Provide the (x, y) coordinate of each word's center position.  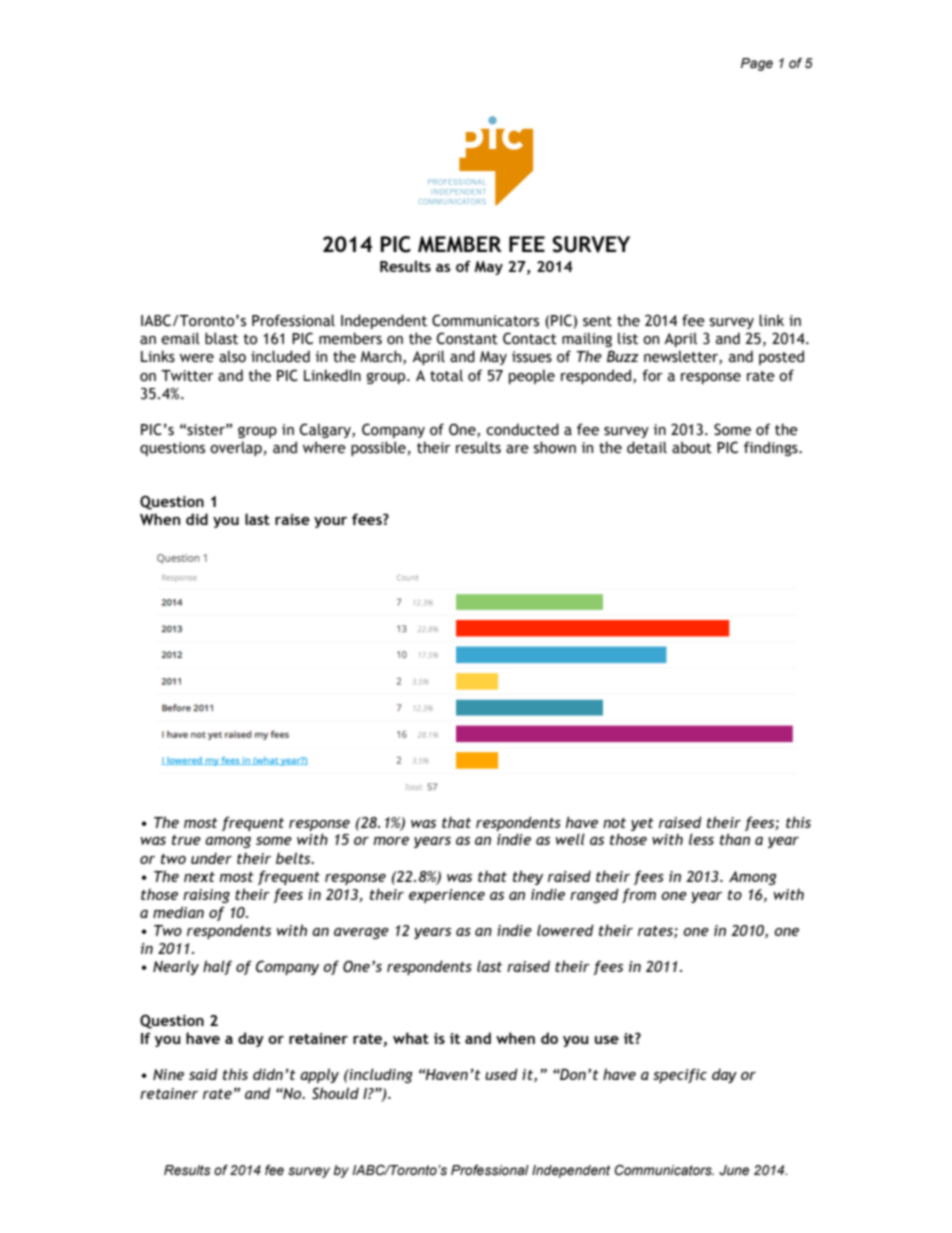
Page (757, 64)
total (446, 375)
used (501, 1074)
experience (447, 896)
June (734, 1170)
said (203, 1074)
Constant (467, 338)
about (692, 447)
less (701, 839)
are (517, 449)
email (180, 338)
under (211, 858)
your (330, 522)
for (652, 375)
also (232, 356)
